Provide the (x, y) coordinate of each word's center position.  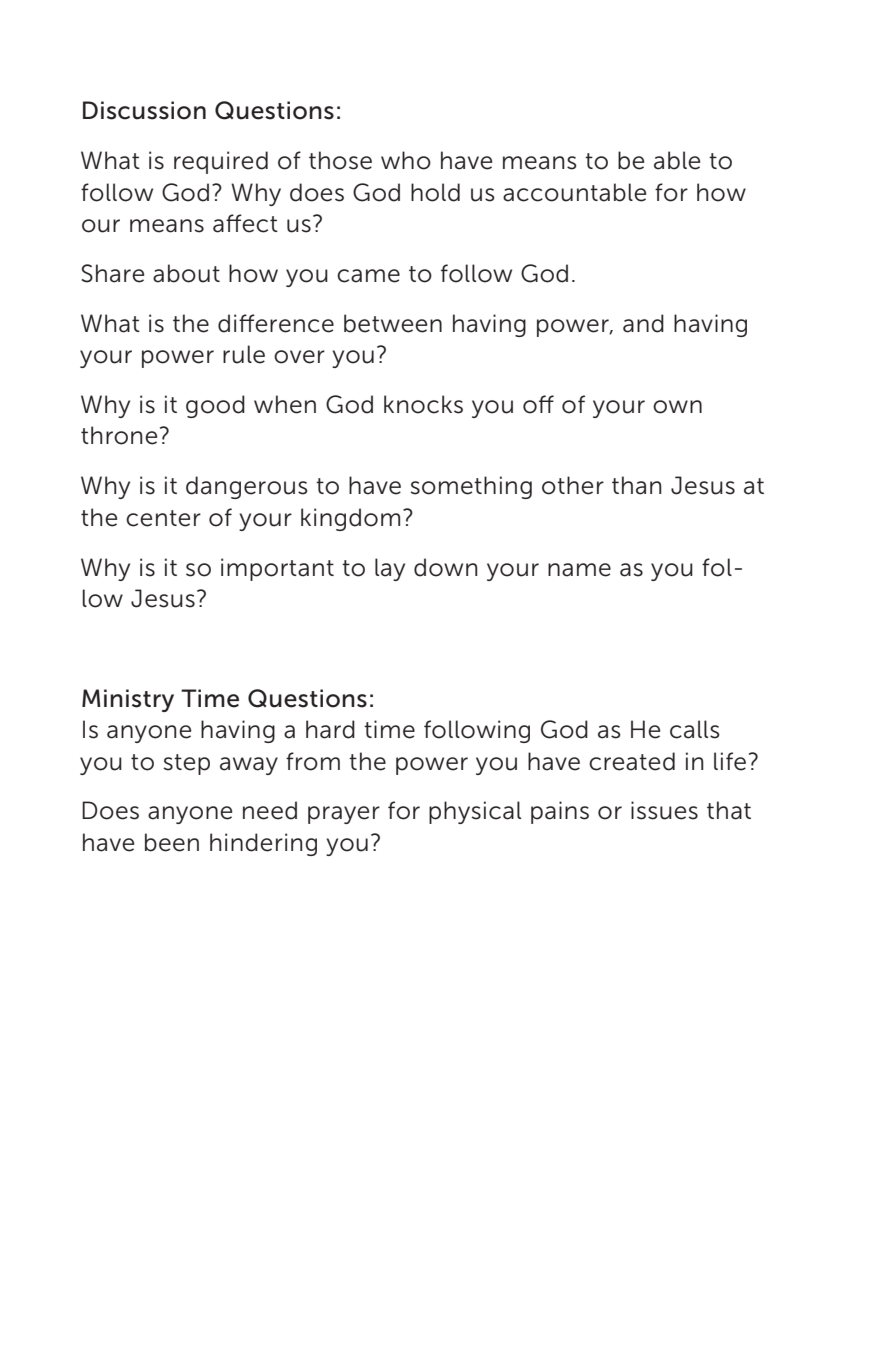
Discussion (144, 110)
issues (664, 810)
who (406, 160)
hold (435, 192)
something (471, 487)
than (637, 485)
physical (475, 812)
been (172, 842)
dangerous (247, 487)
